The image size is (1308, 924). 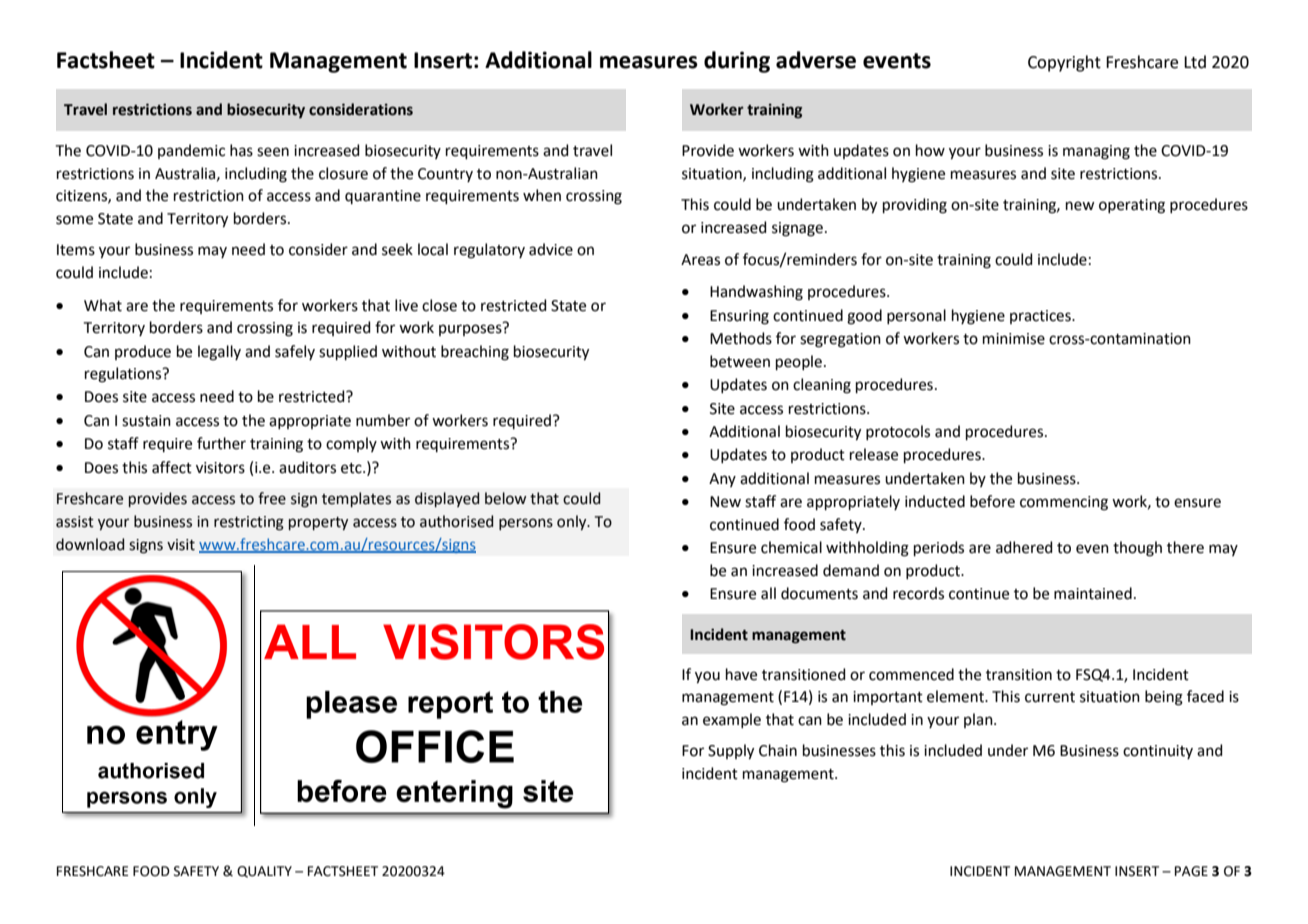 I want to click on practices, so click(x=1041, y=317).
